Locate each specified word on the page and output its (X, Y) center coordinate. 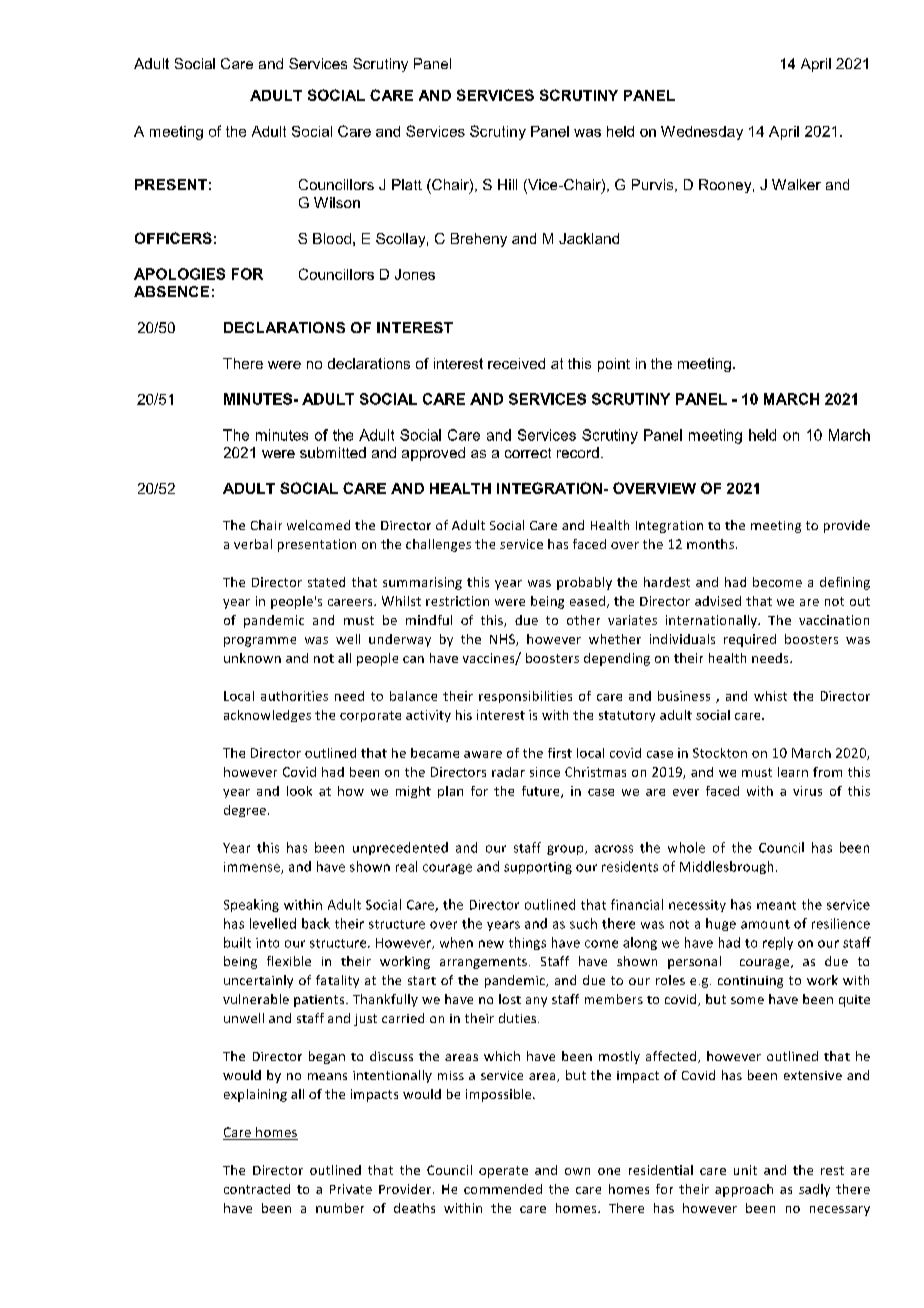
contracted (257, 1189)
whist (770, 696)
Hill (507, 184)
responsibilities (525, 697)
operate (503, 1172)
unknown (252, 658)
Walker (796, 184)
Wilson (337, 202)
